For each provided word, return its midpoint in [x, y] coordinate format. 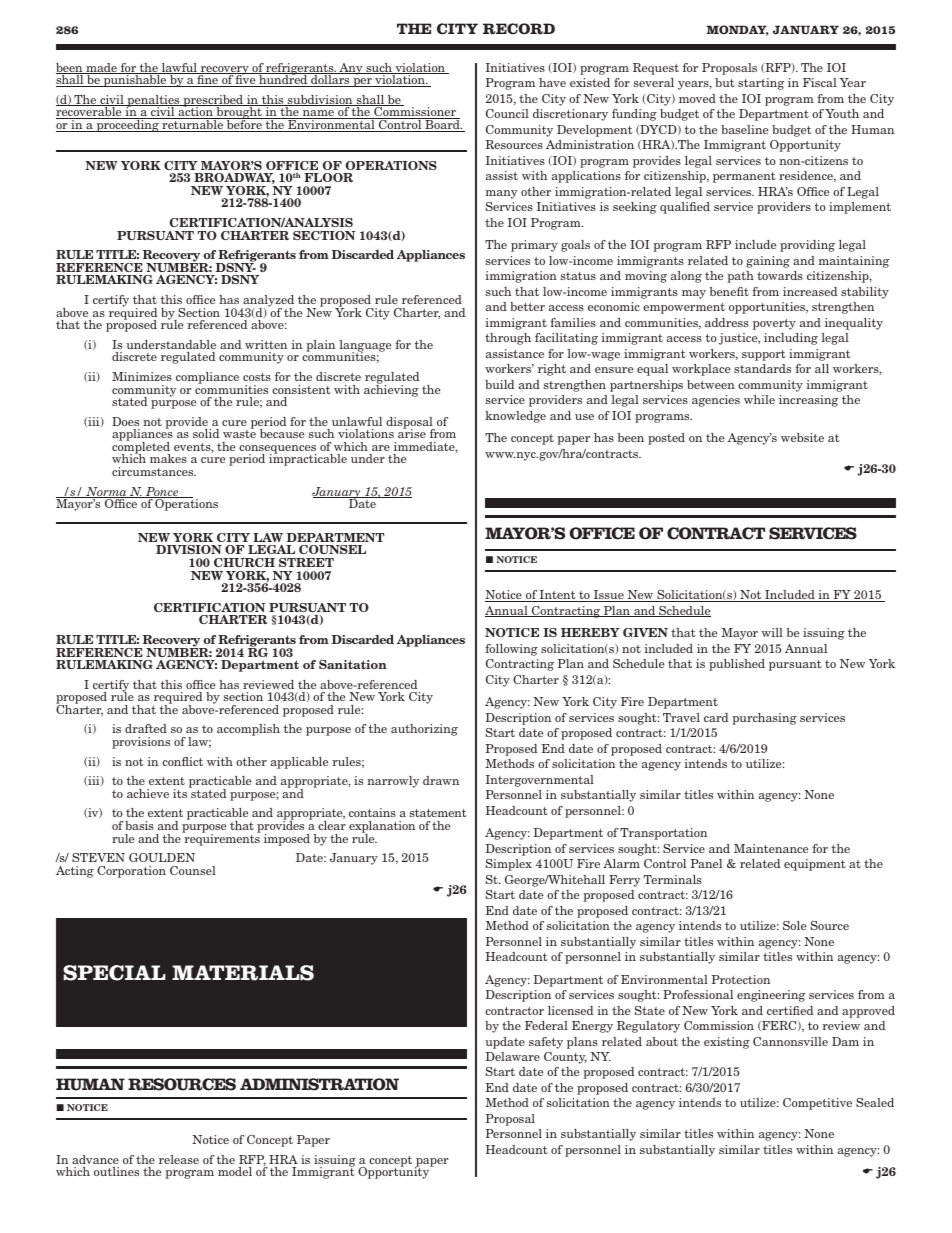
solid [206, 433]
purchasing [764, 719]
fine [207, 80]
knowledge [515, 417]
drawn [441, 780]
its [180, 793]
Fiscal [820, 82]
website [802, 437]
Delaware [512, 1056]
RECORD [519, 29]
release [179, 1159]
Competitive [817, 1104]
